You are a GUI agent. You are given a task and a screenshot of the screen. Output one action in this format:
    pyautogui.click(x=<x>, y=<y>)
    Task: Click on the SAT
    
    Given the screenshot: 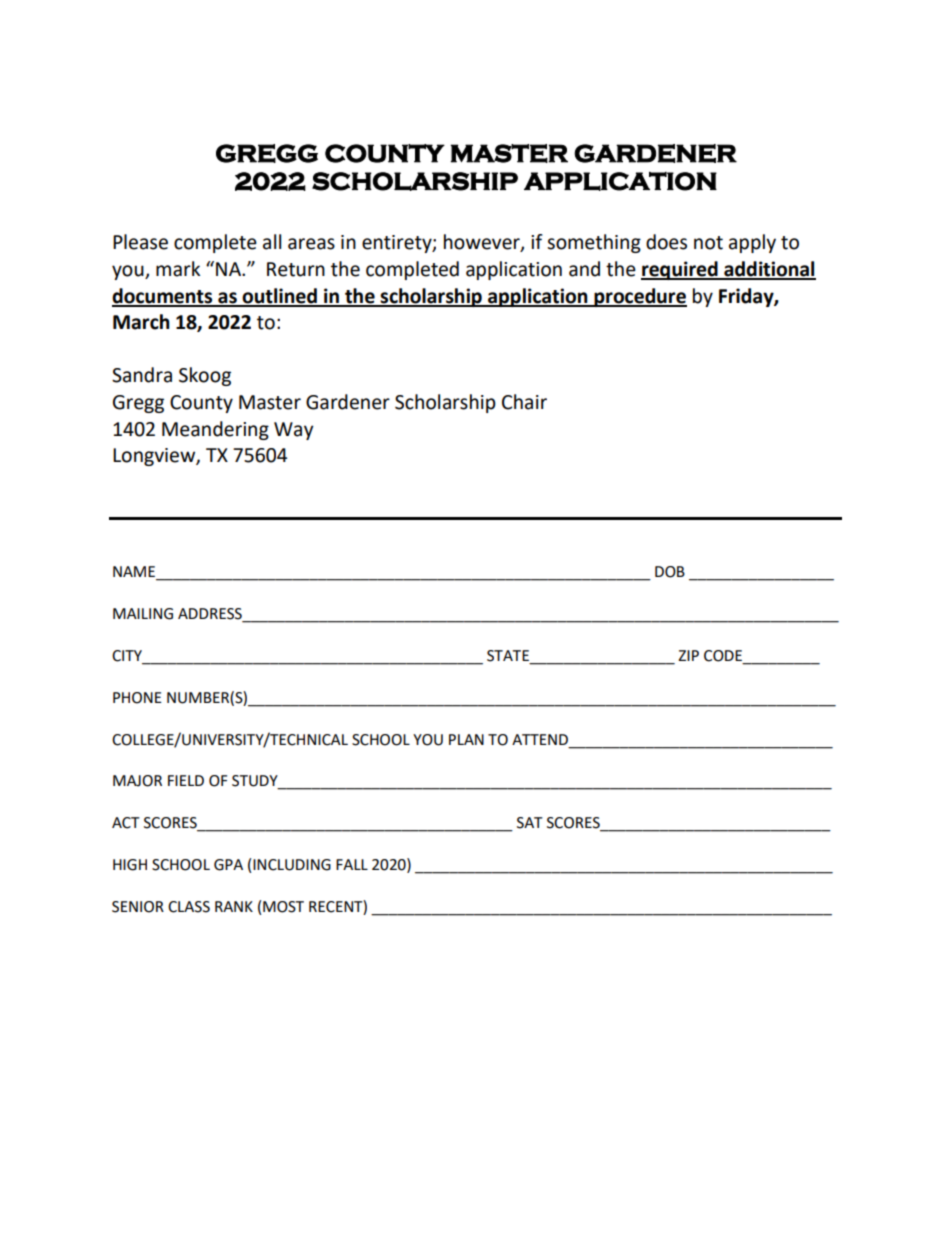 What is the action you would take?
    pyautogui.click(x=530, y=823)
